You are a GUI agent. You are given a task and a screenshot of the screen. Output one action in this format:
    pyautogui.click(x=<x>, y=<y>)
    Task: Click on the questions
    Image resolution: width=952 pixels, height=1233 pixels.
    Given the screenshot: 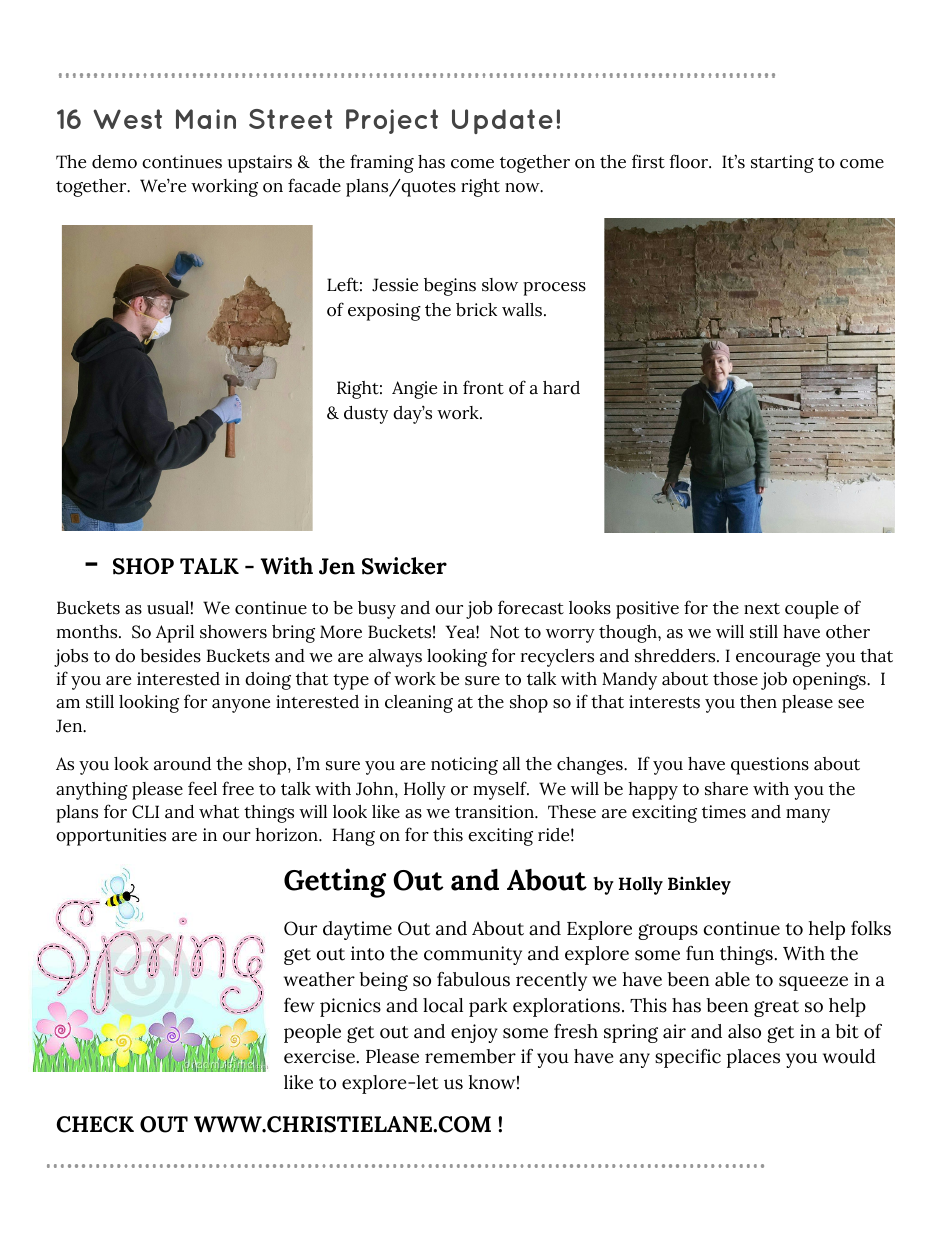 What is the action you would take?
    pyautogui.click(x=770, y=766)
